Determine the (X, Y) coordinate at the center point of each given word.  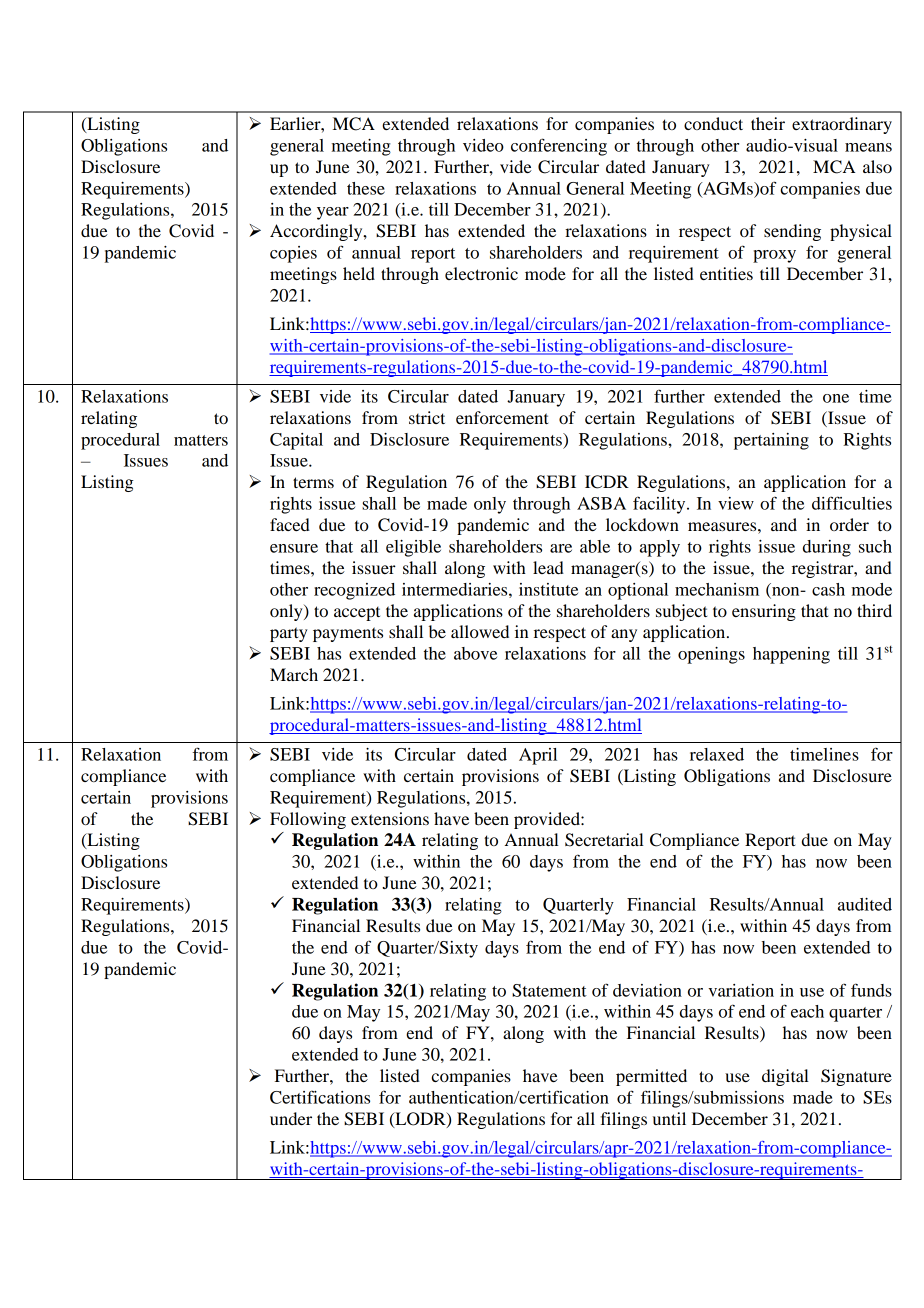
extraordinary (842, 125)
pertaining (771, 441)
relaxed (717, 754)
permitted (651, 1077)
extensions (390, 818)
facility (660, 505)
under (291, 1118)
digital (785, 1077)
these (366, 188)
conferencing (559, 147)
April (538, 756)
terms (313, 482)
